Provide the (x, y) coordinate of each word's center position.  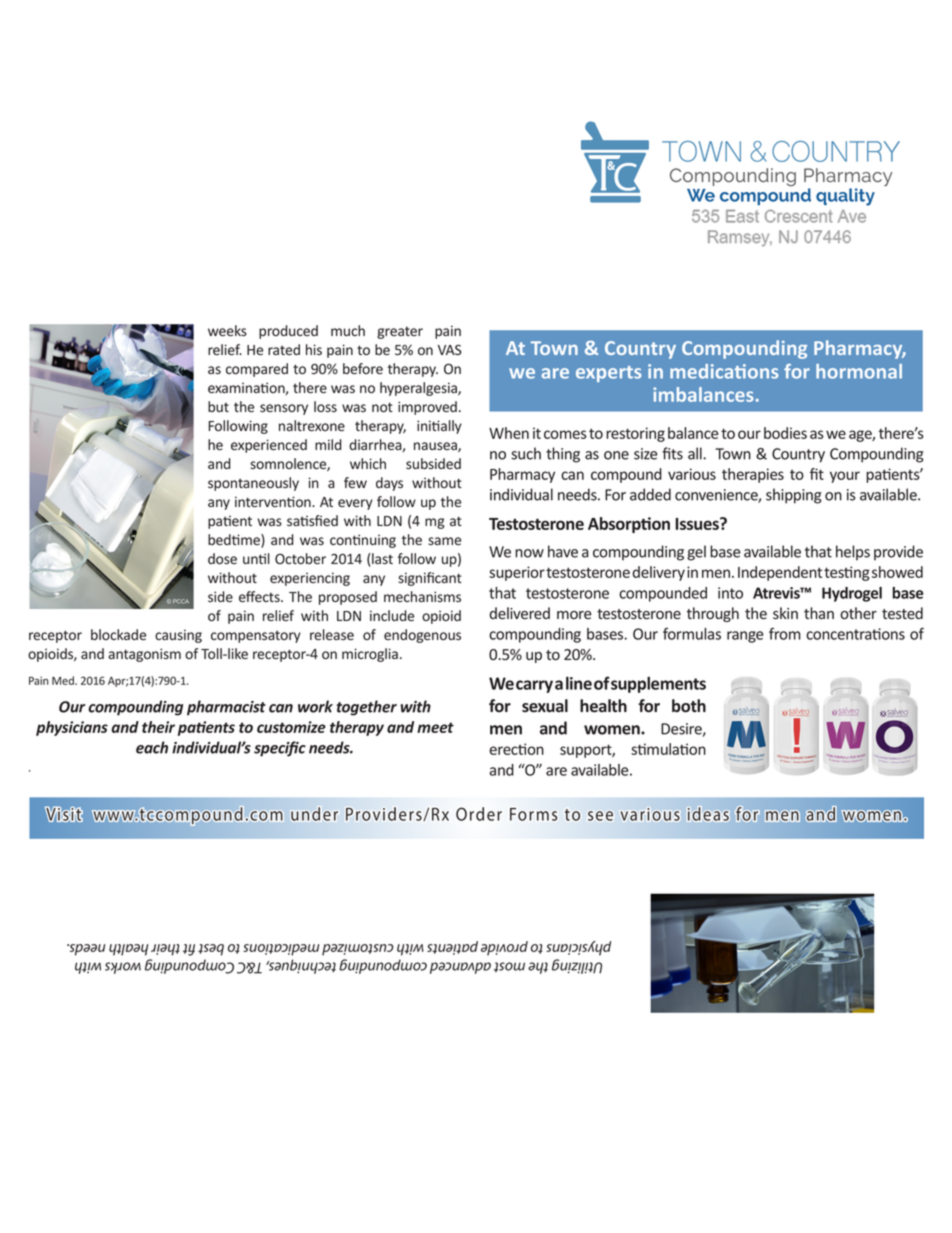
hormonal (859, 371)
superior (517, 573)
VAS (449, 349)
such (526, 453)
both (689, 705)
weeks (227, 330)
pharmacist (226, 708)
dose (222, 558)
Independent (780, 573)
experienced (269, 446)
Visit (64, 814)
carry (534, 686)
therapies (753, 475)
